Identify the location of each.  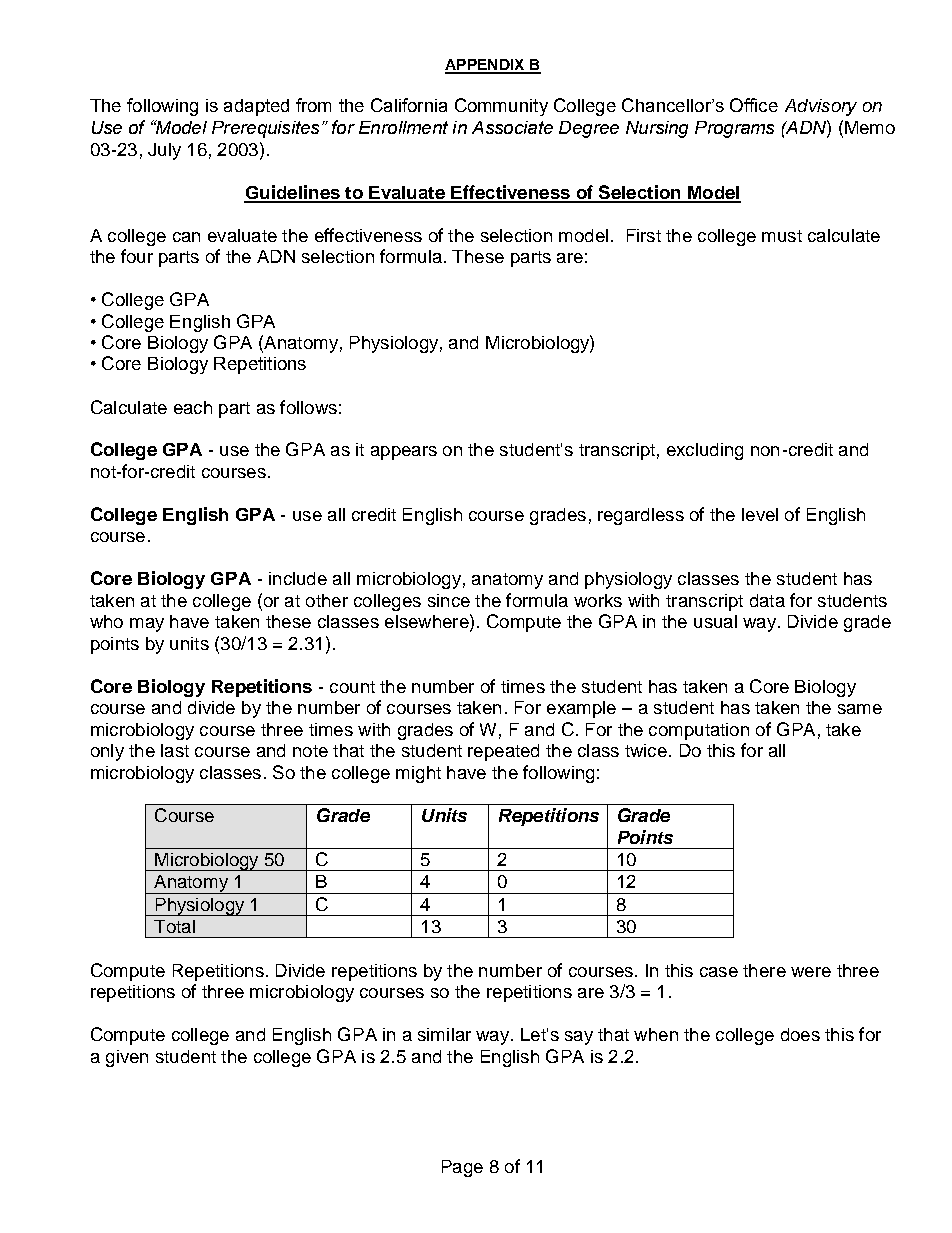
(193, 407).
